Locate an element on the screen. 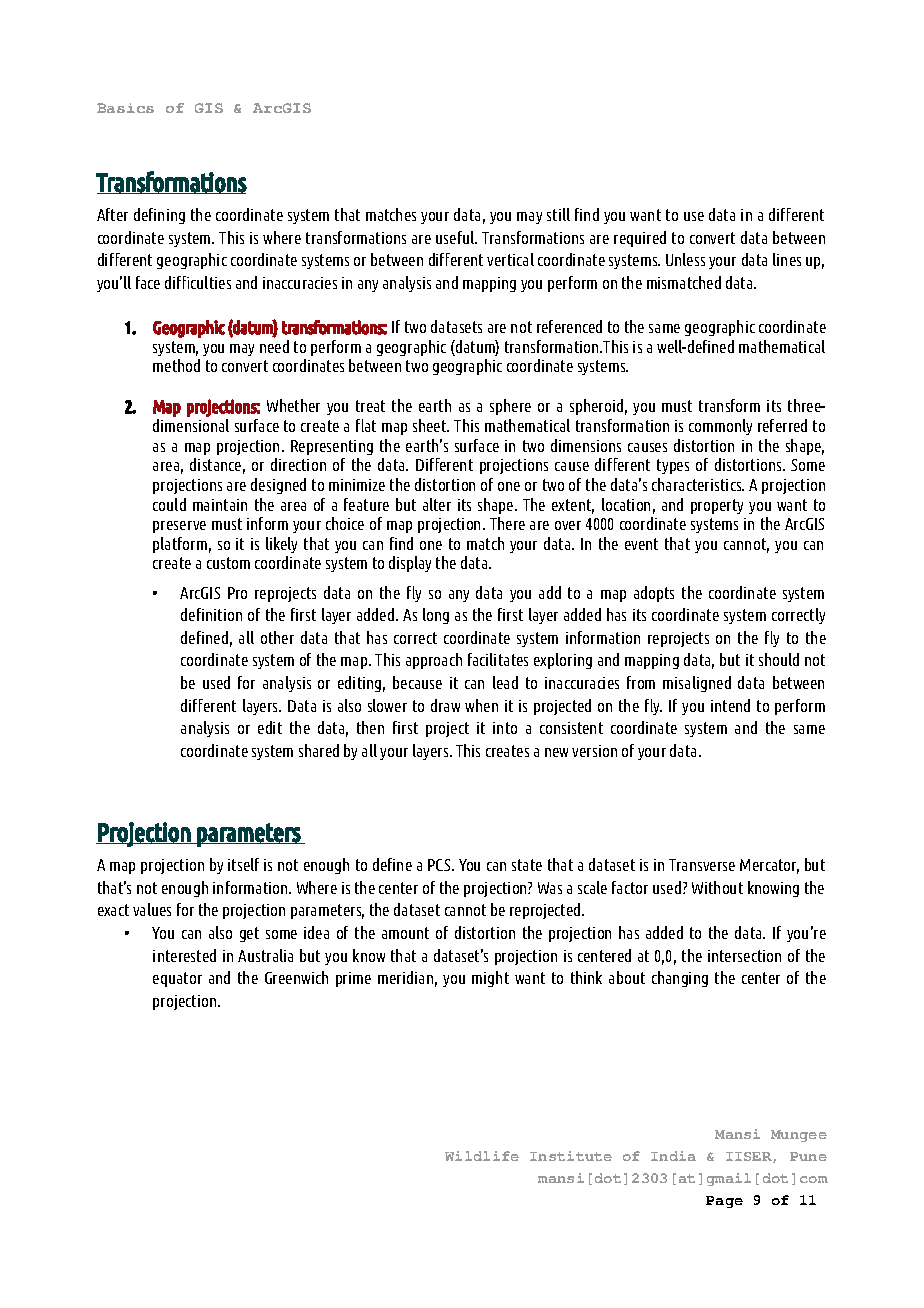 This screenshot has width=924, height=1308. alter is located at coordinates (437, 504).
